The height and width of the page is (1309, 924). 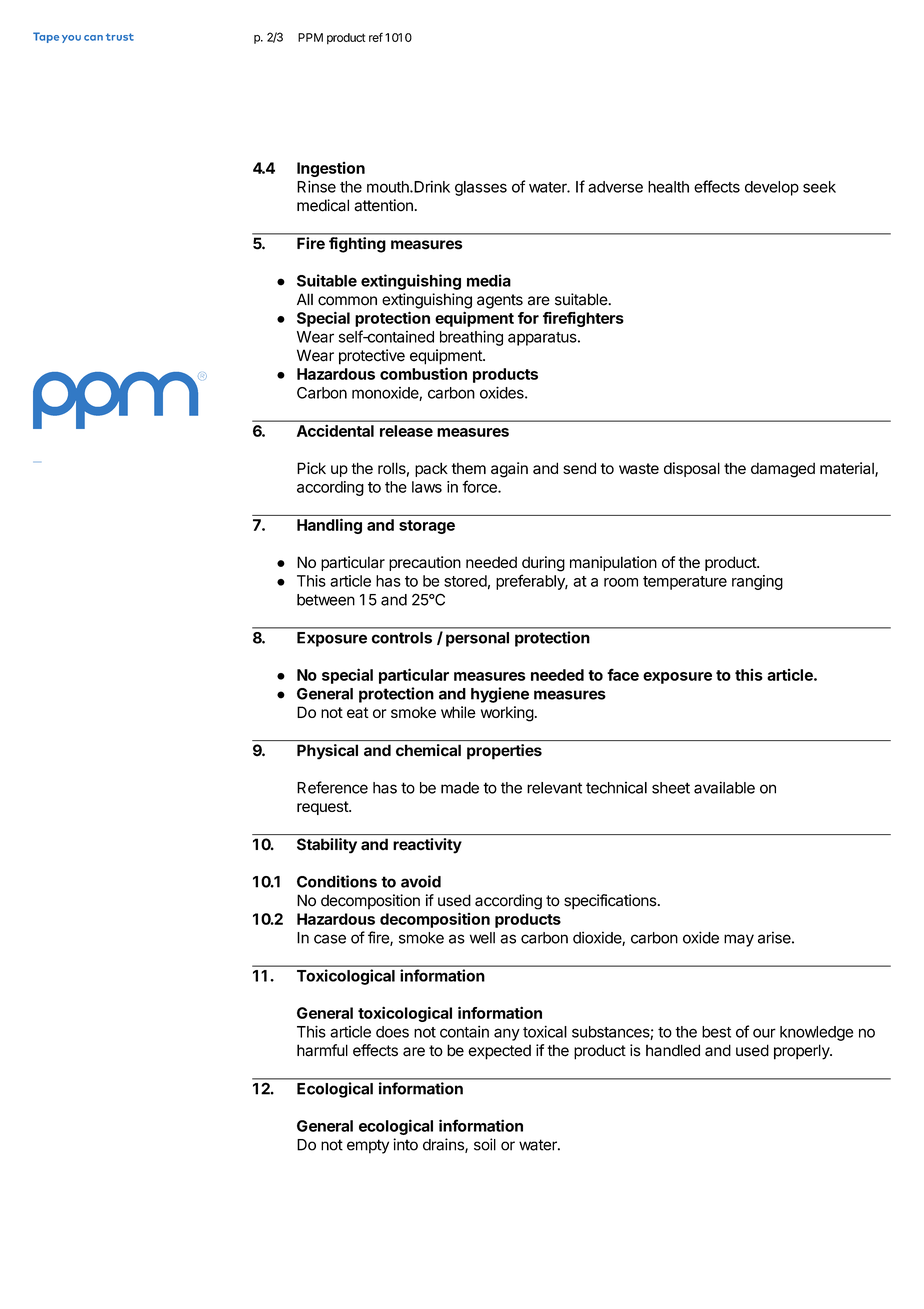 I want to click on damaged, so click(x=783, y=470).
